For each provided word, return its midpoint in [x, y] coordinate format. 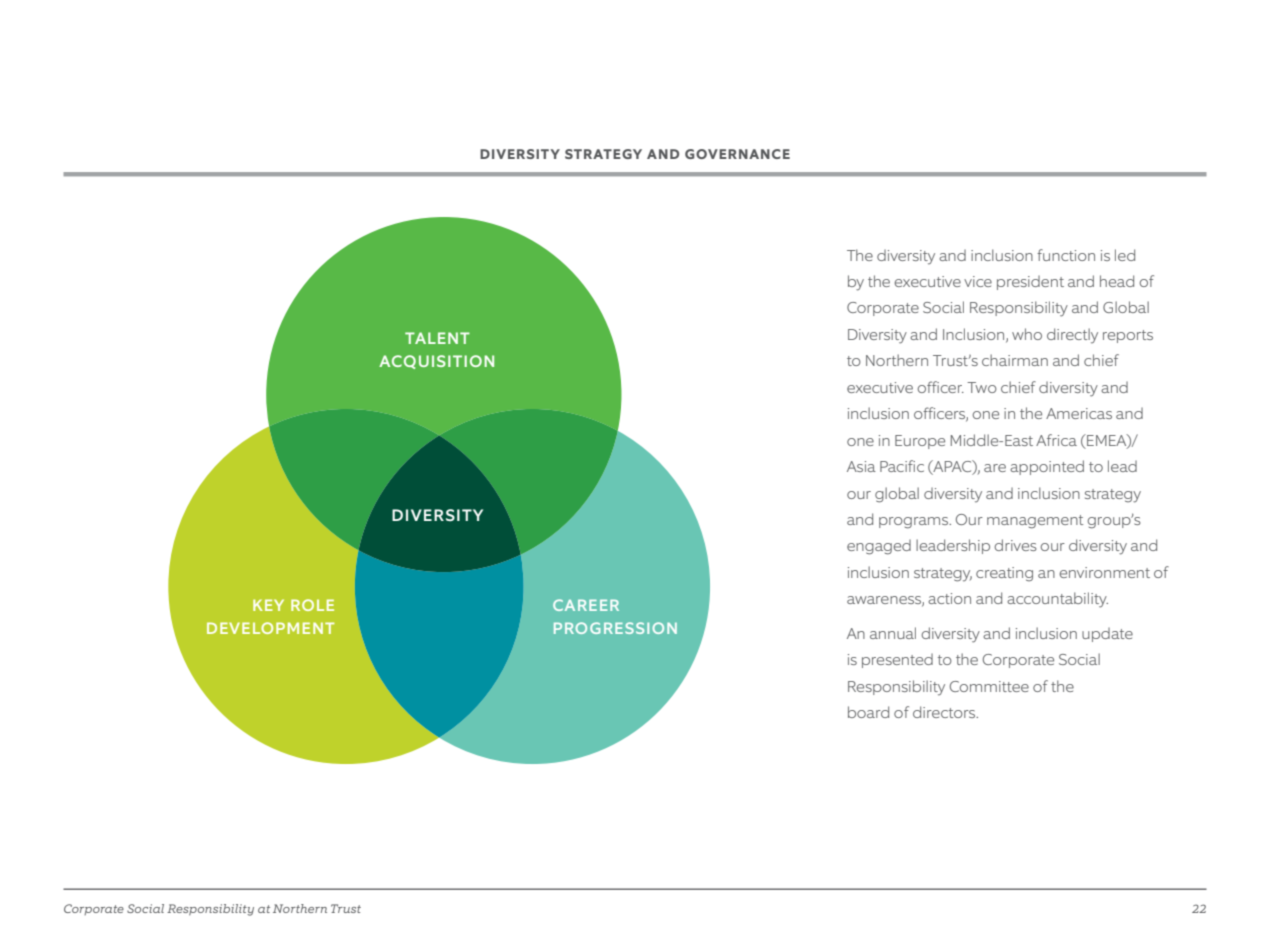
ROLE [312, 605]
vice [978, 281]
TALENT [437, 338]
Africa [1056, 440]
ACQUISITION [436, 362]
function [1066, 255]
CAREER [586, 605]
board [868, 712]
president [1030, 283]
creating [1004, 574]
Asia [861, 466]
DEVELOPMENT [270, 628]
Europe [920, 442]
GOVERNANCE [737, 154]
